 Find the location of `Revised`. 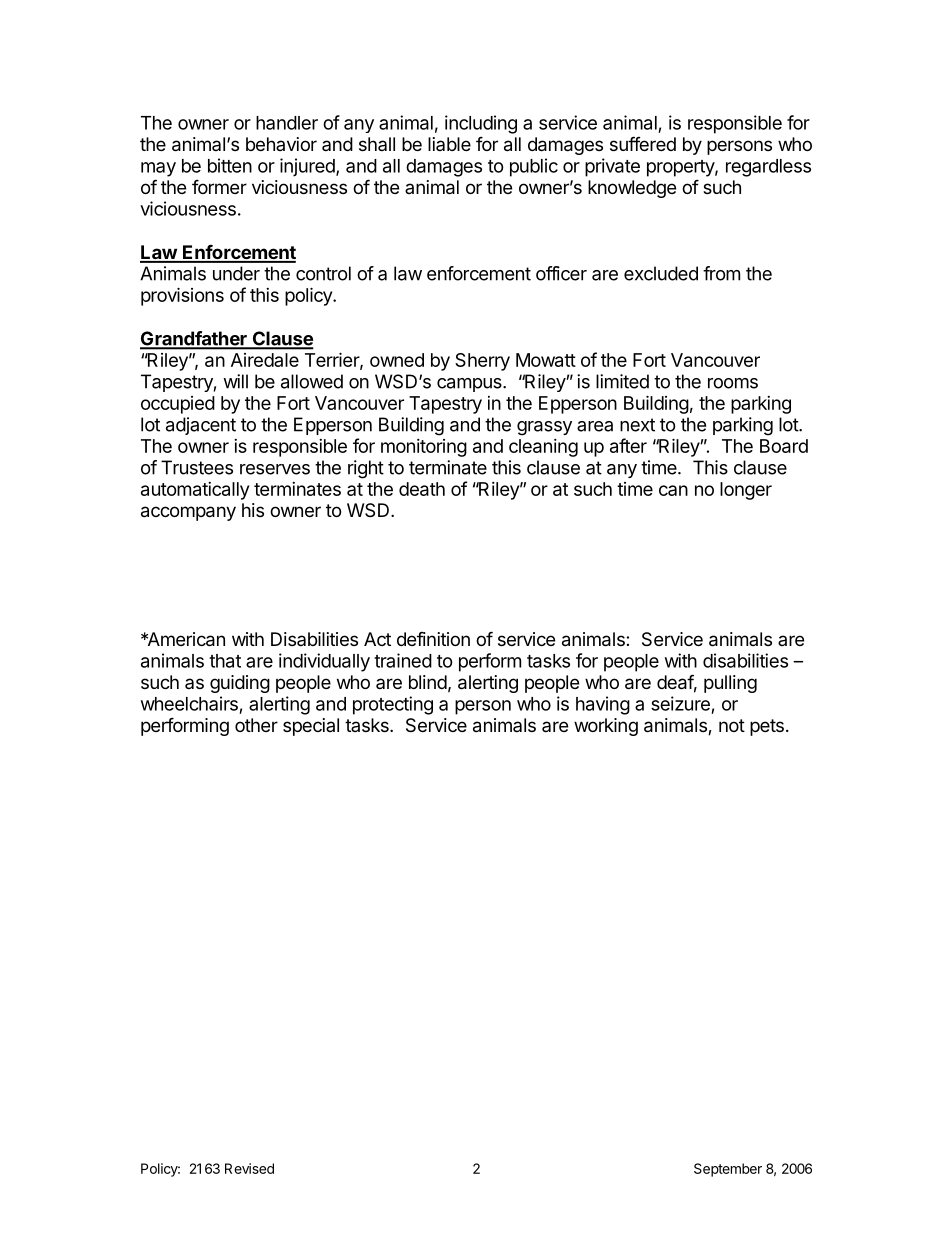

Revised is located at coordinates (249, 1168).
